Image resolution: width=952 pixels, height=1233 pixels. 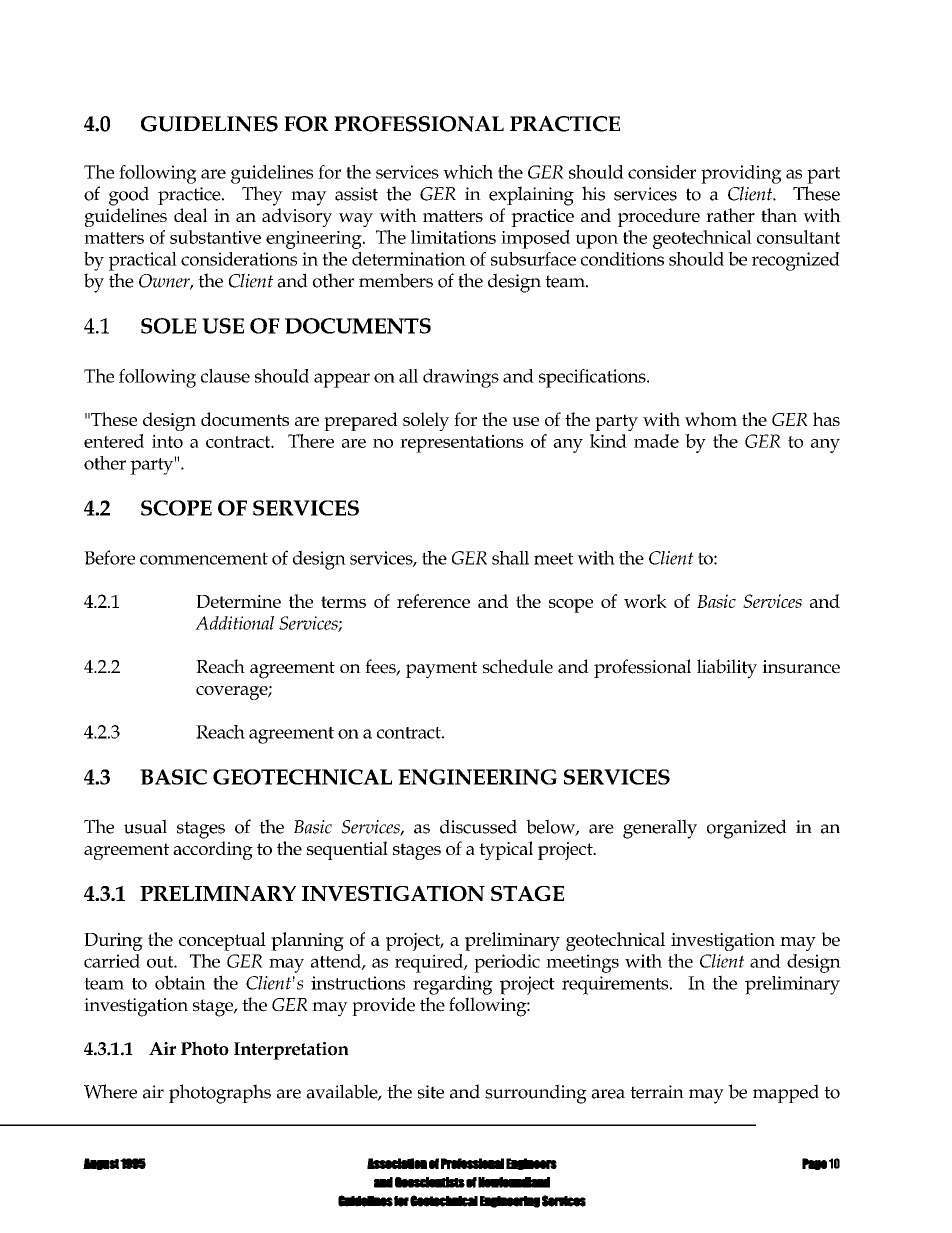 I want to click on liability, so click(x=727, y=669).
